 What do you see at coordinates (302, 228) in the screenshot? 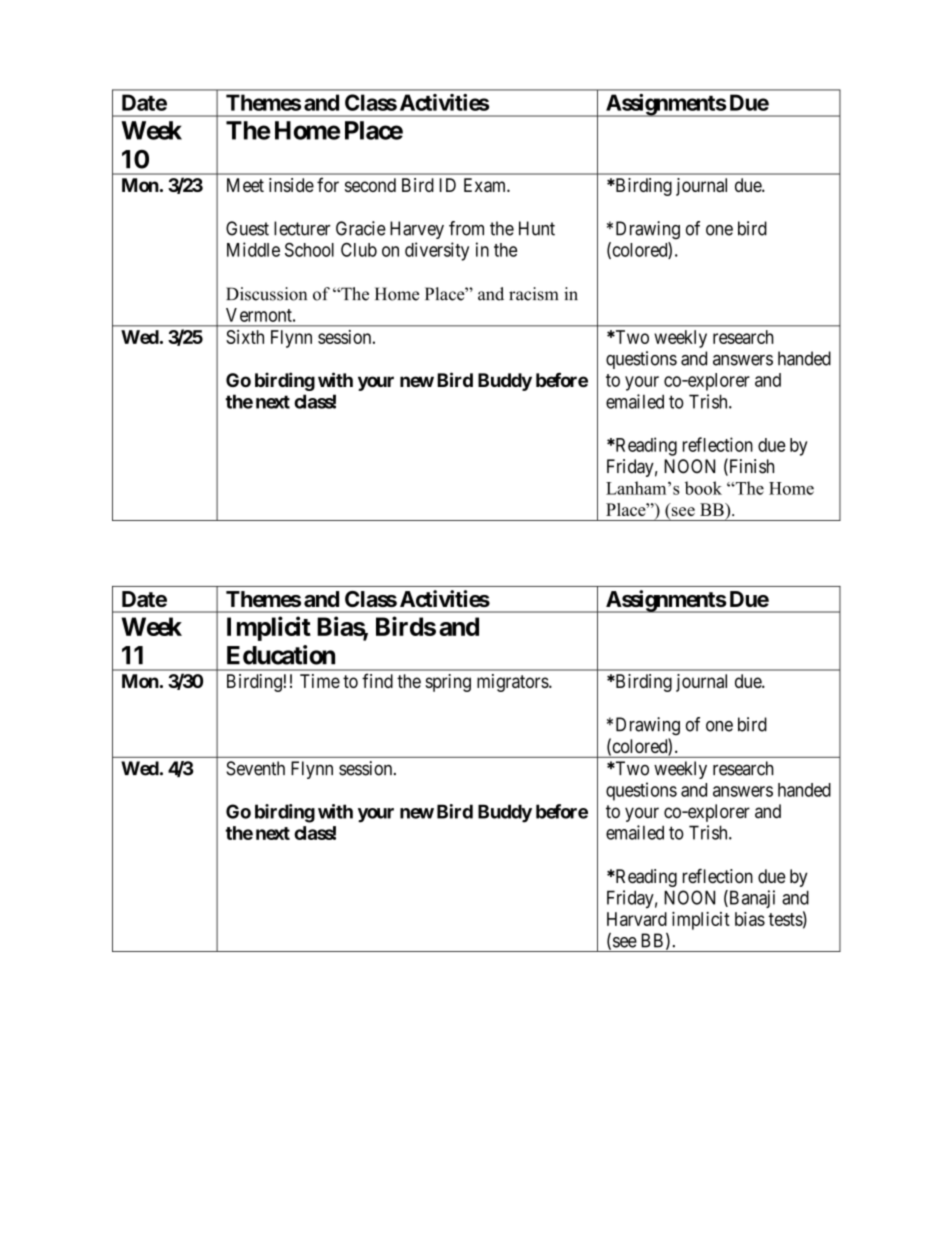
I see `lecturer` at bounding box center [302, 228].
